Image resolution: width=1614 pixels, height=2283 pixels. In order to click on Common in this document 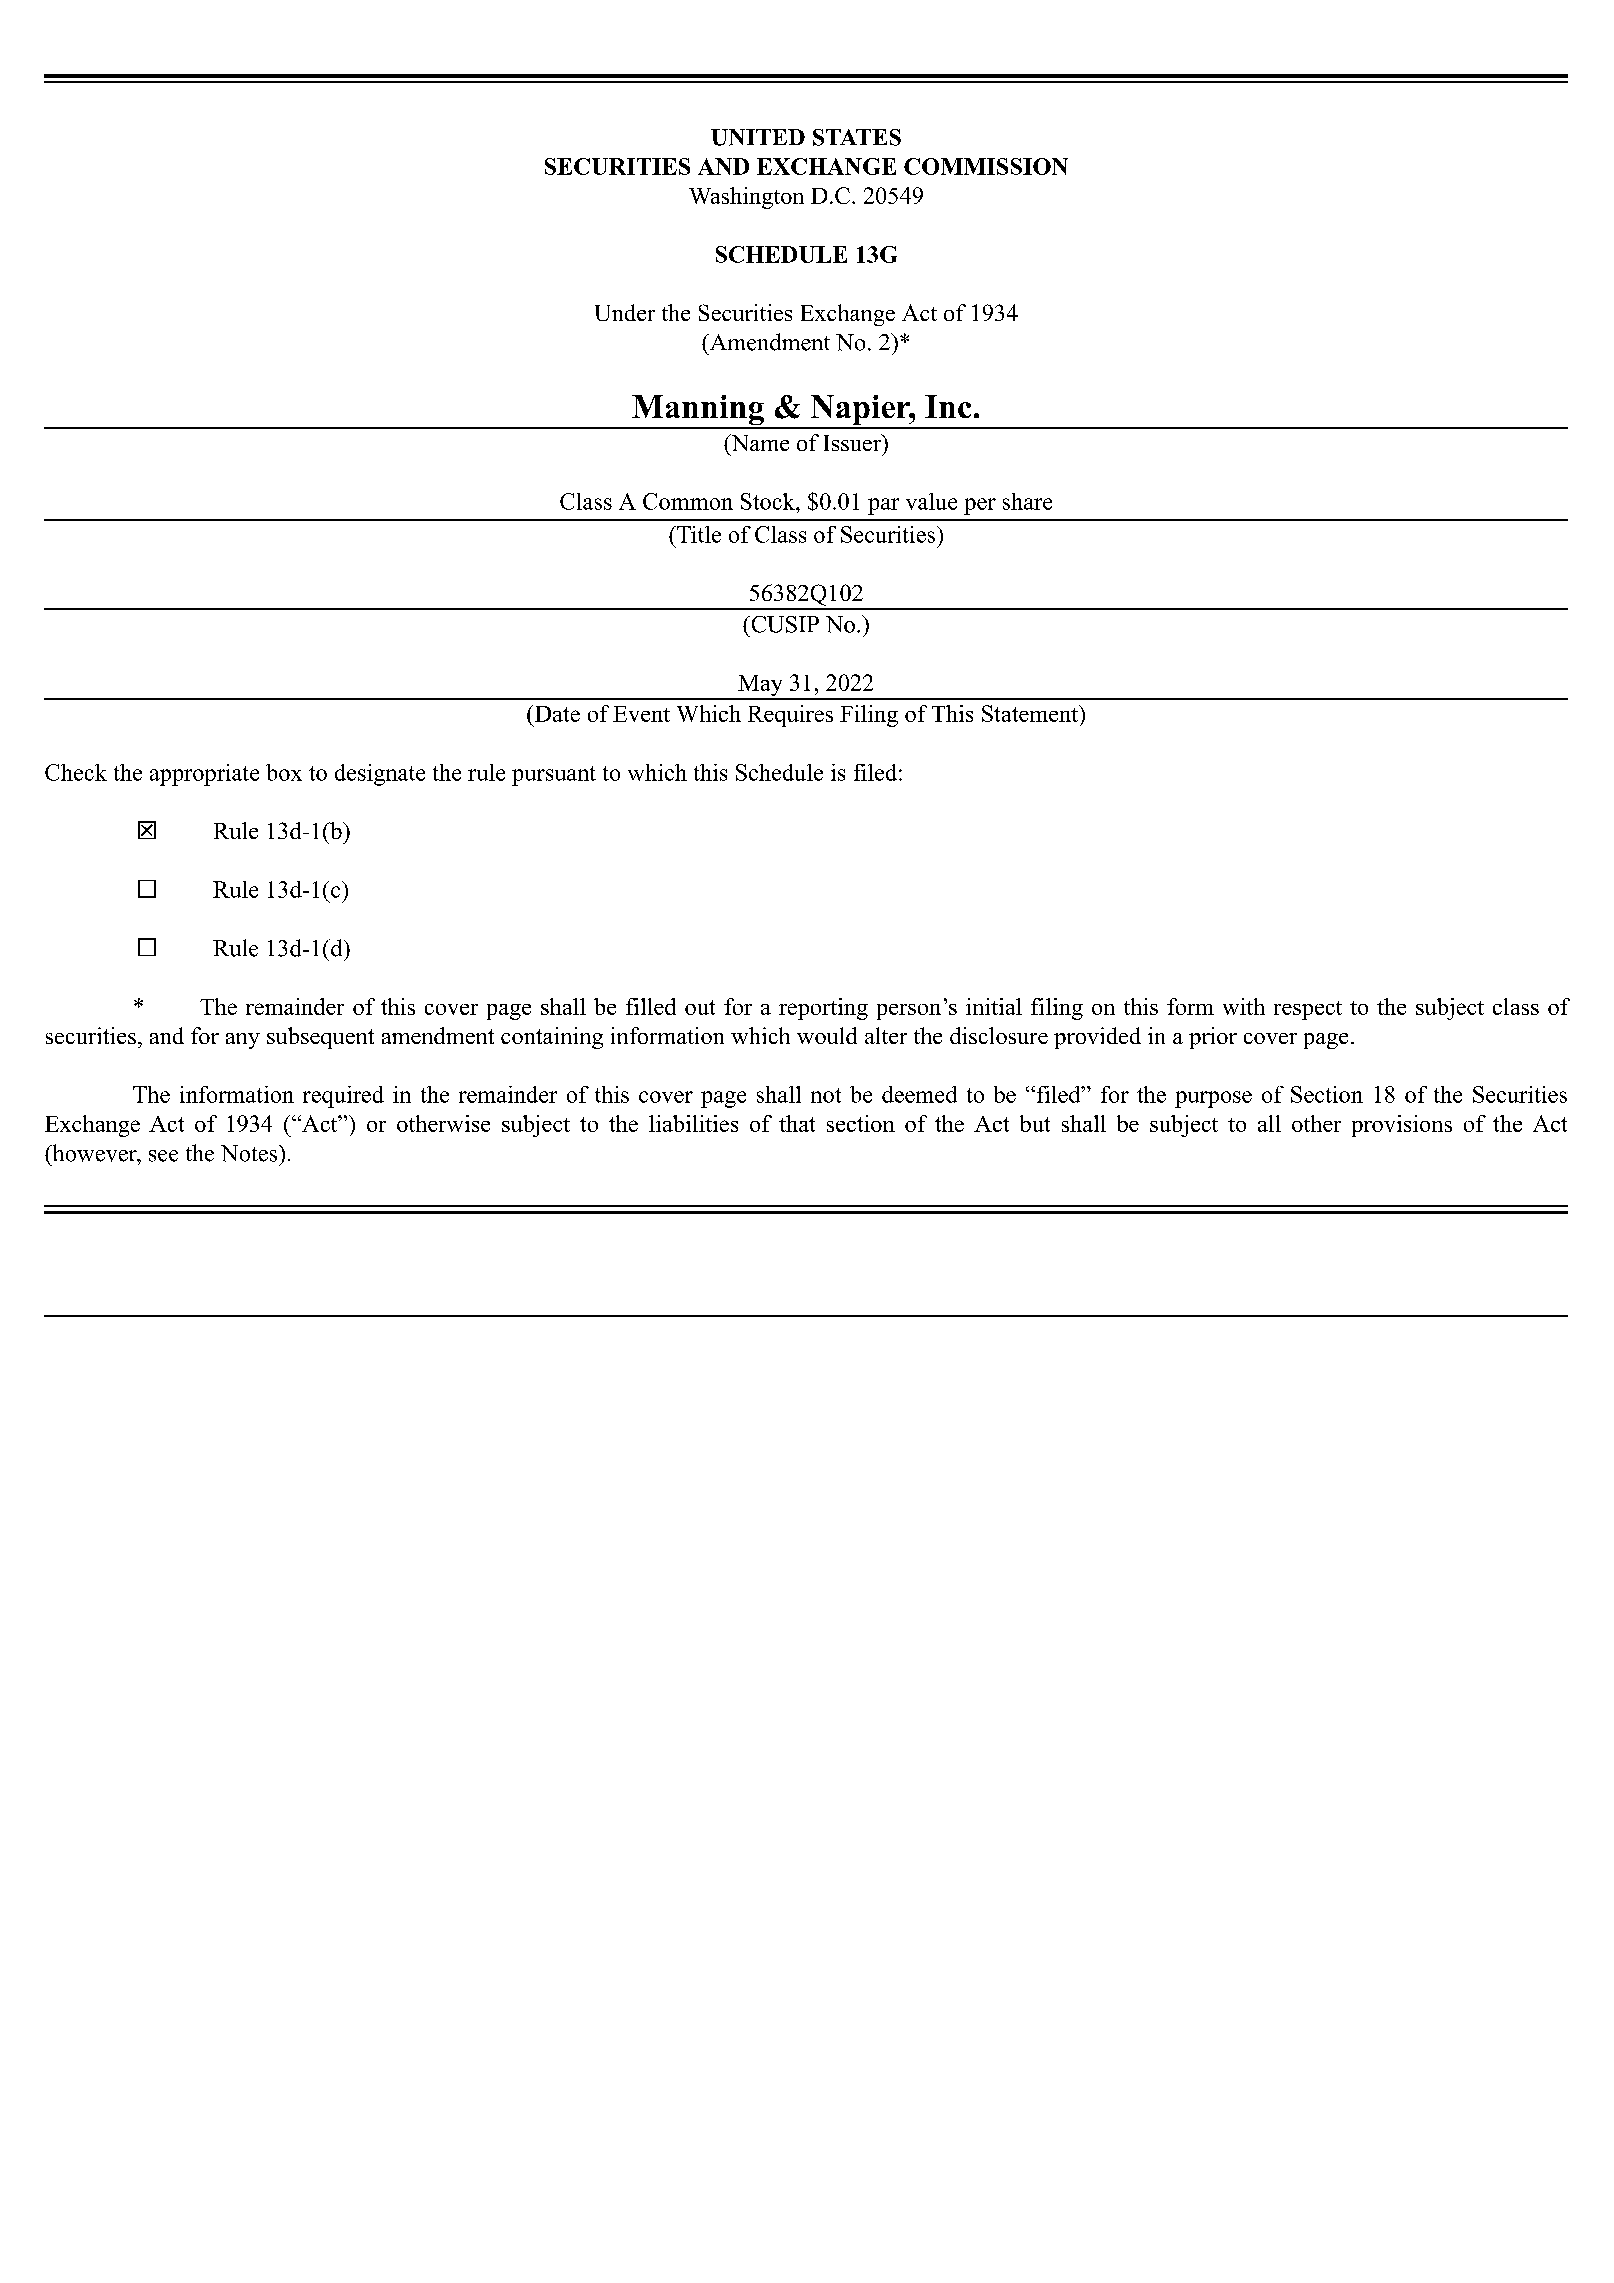, I will do `click(688, 501)`.
